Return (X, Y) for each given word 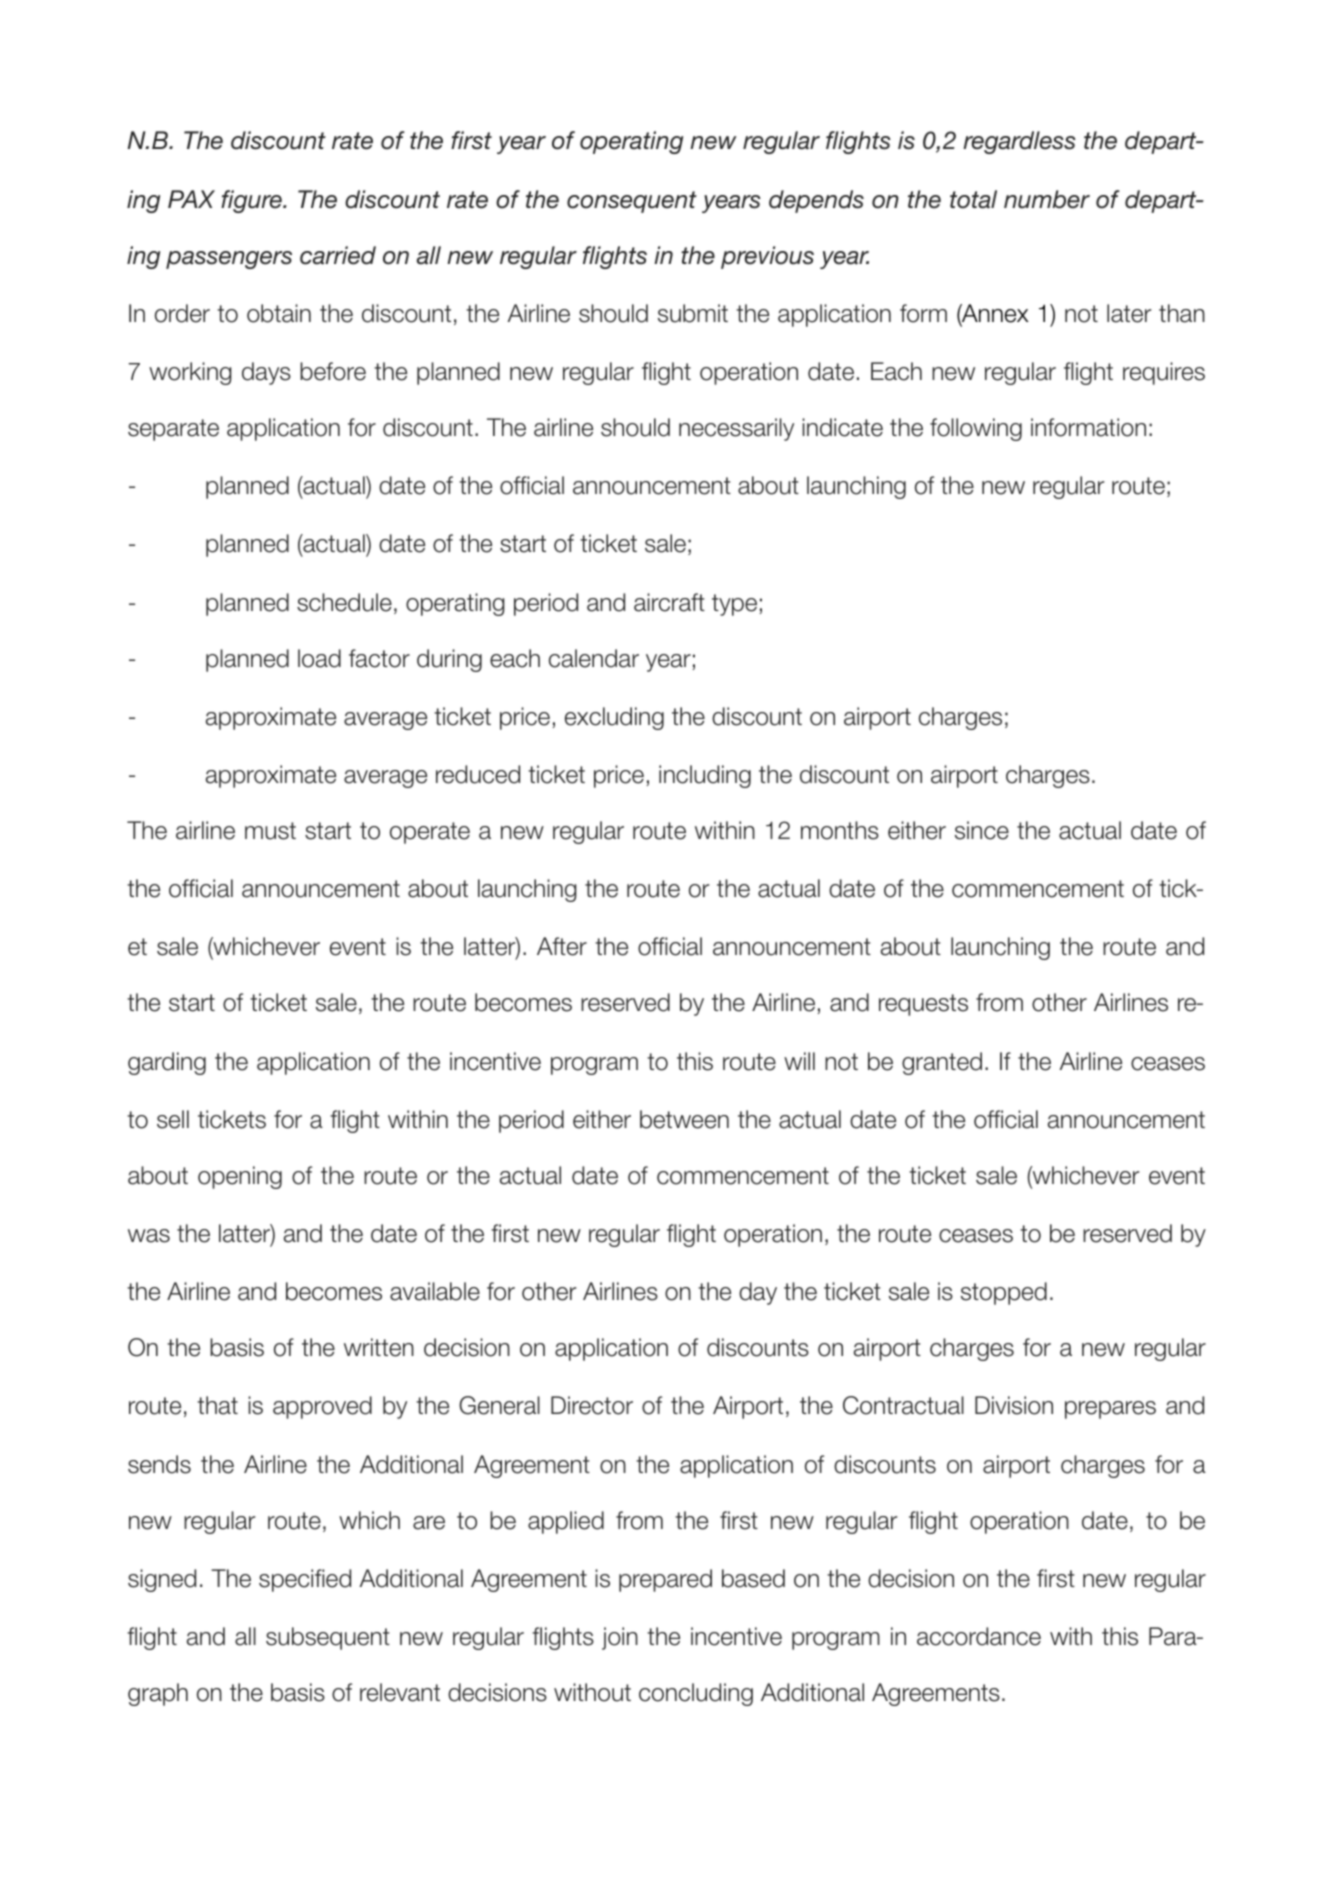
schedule (344, 602)
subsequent (328, 1638)
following (976, 429)
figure (252, 201)
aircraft (669, 602)
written (379, 1347)
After (562, 946)
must (270, 831)
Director (592, 1405)
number (1047, 199)
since (982, 830)
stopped (1004, 1293)
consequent (632, 202)
